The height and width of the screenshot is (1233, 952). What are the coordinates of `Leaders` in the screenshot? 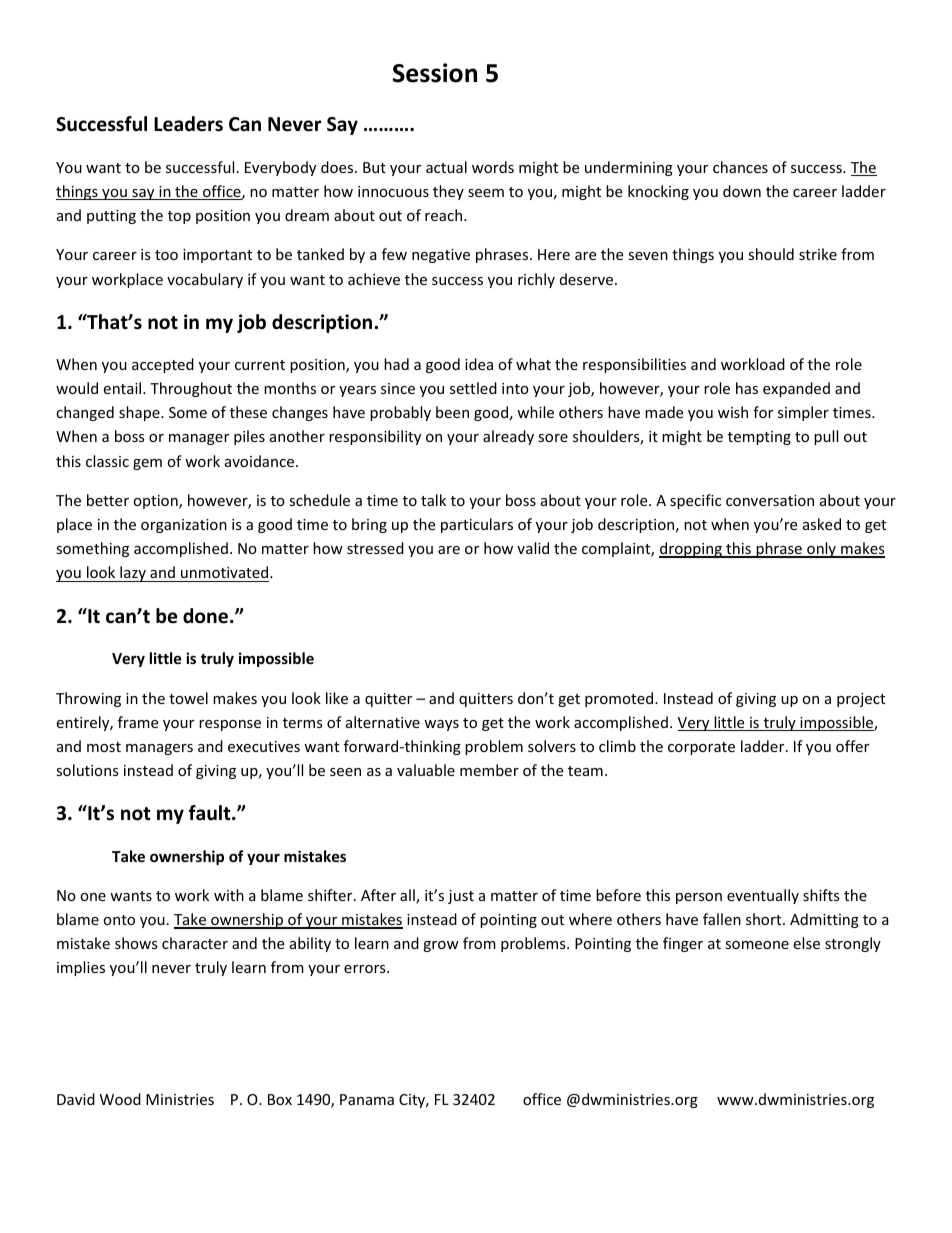 It's located at (188, 124).
